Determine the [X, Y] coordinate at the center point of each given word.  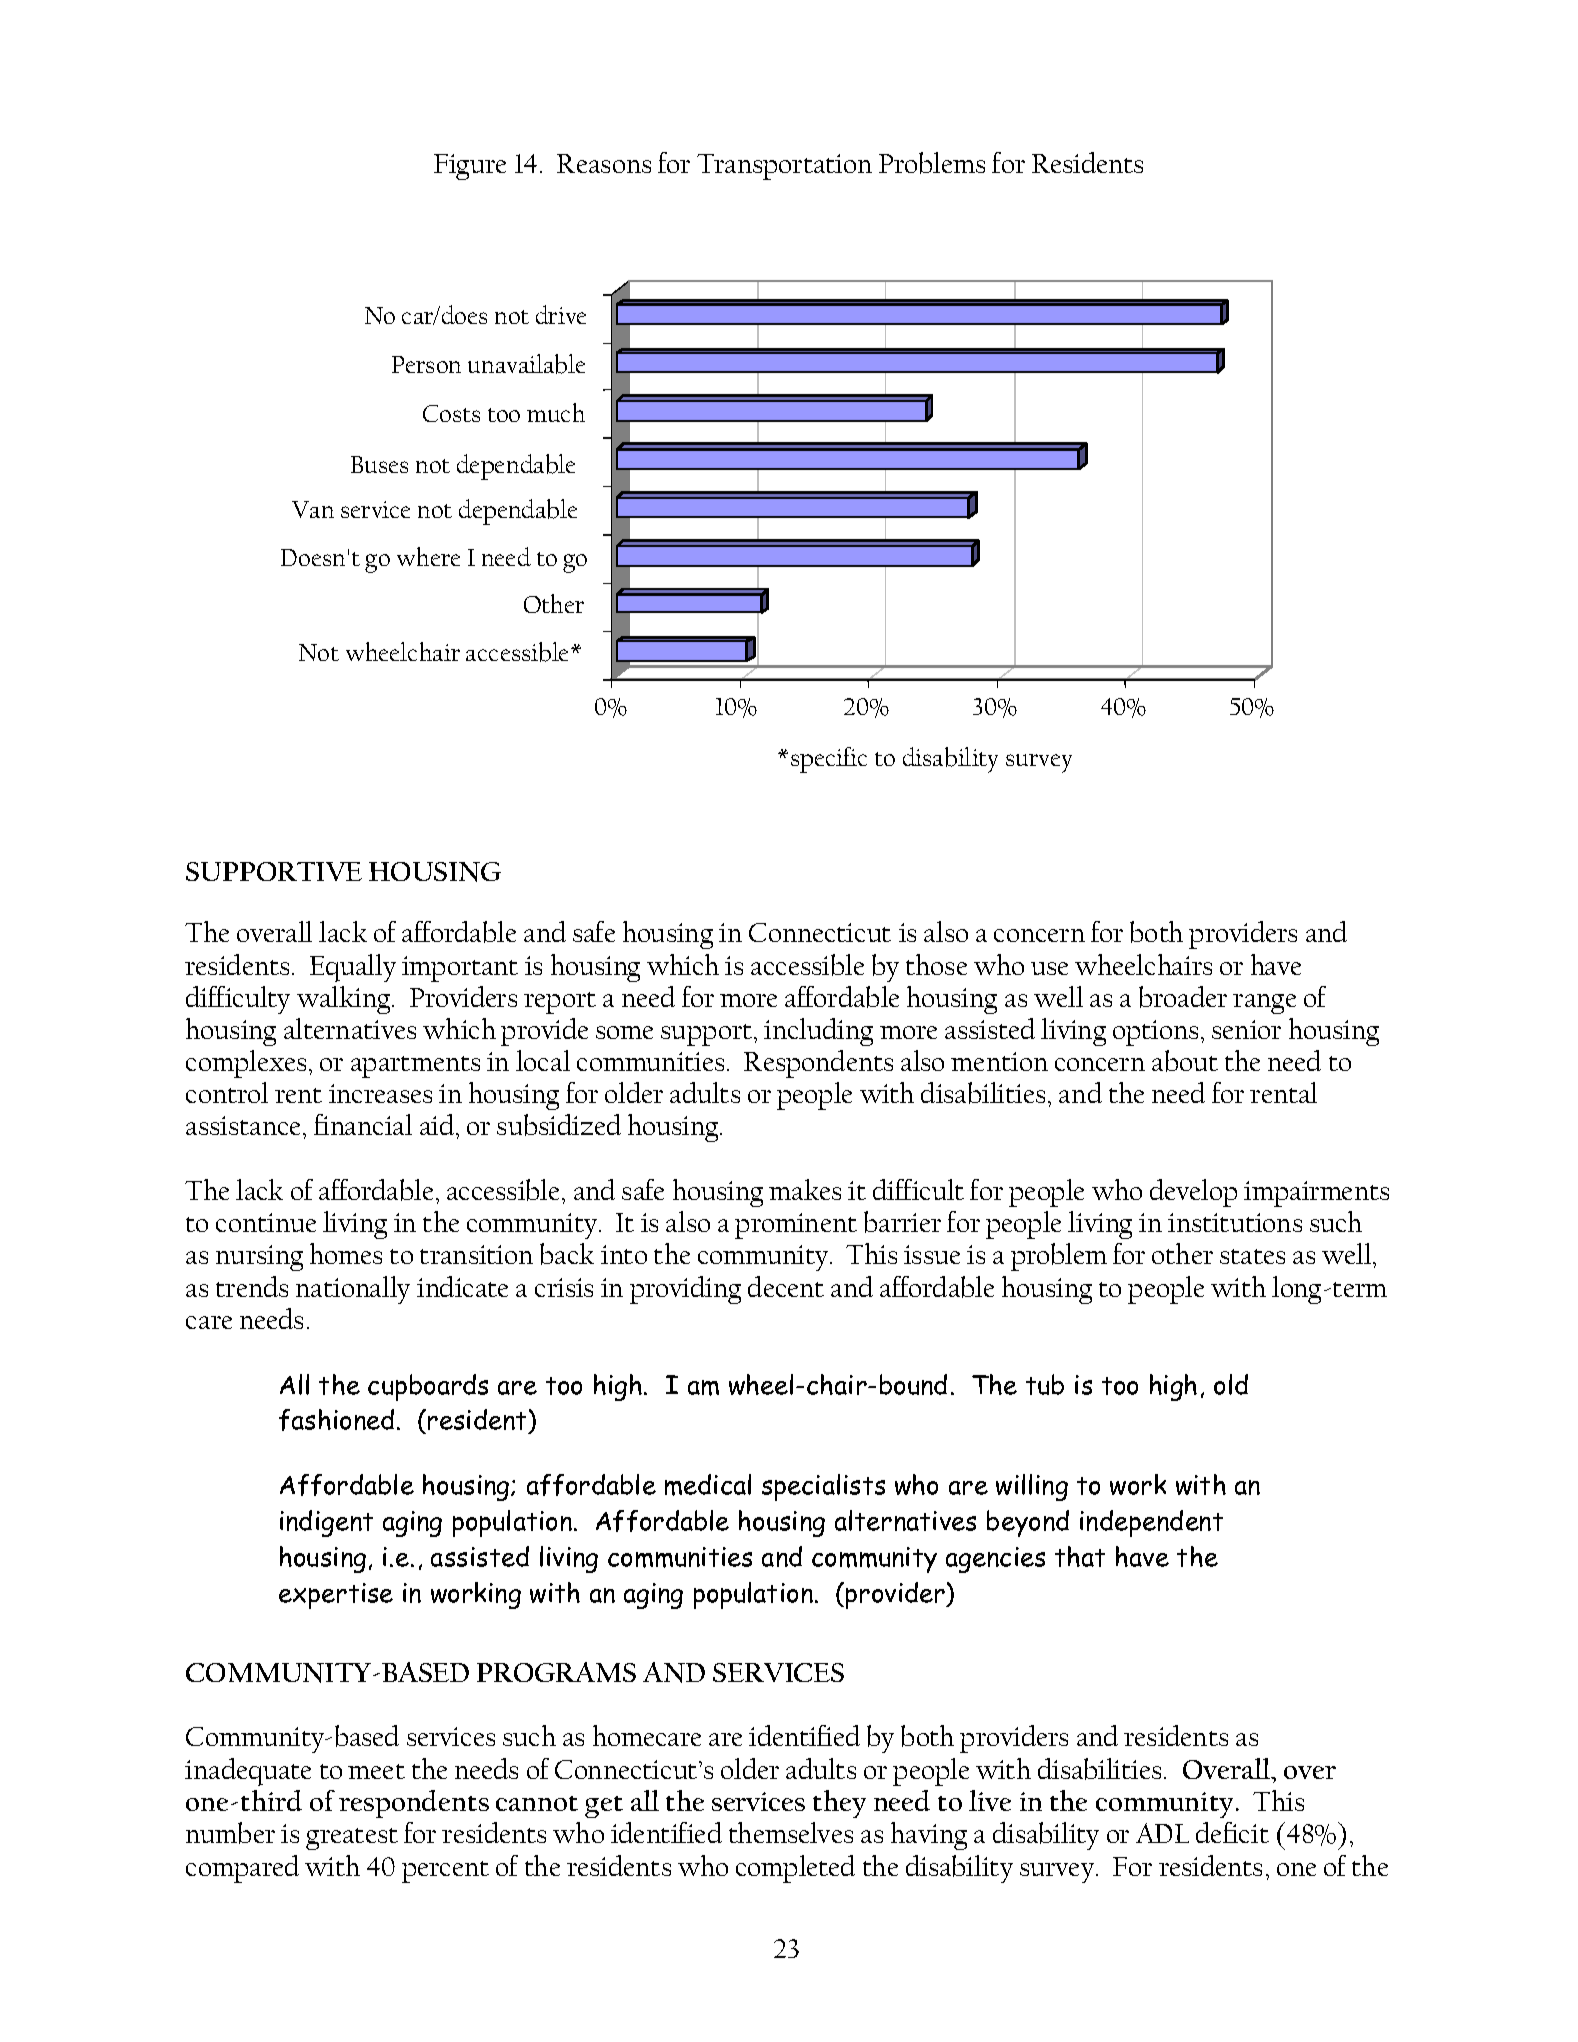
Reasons [604, 163]
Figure [470, 167]
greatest [352, 1839]
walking [345, 1000]
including [818, 1032]
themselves [791, 1832]
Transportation [784, 167]
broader [1183, 997]
